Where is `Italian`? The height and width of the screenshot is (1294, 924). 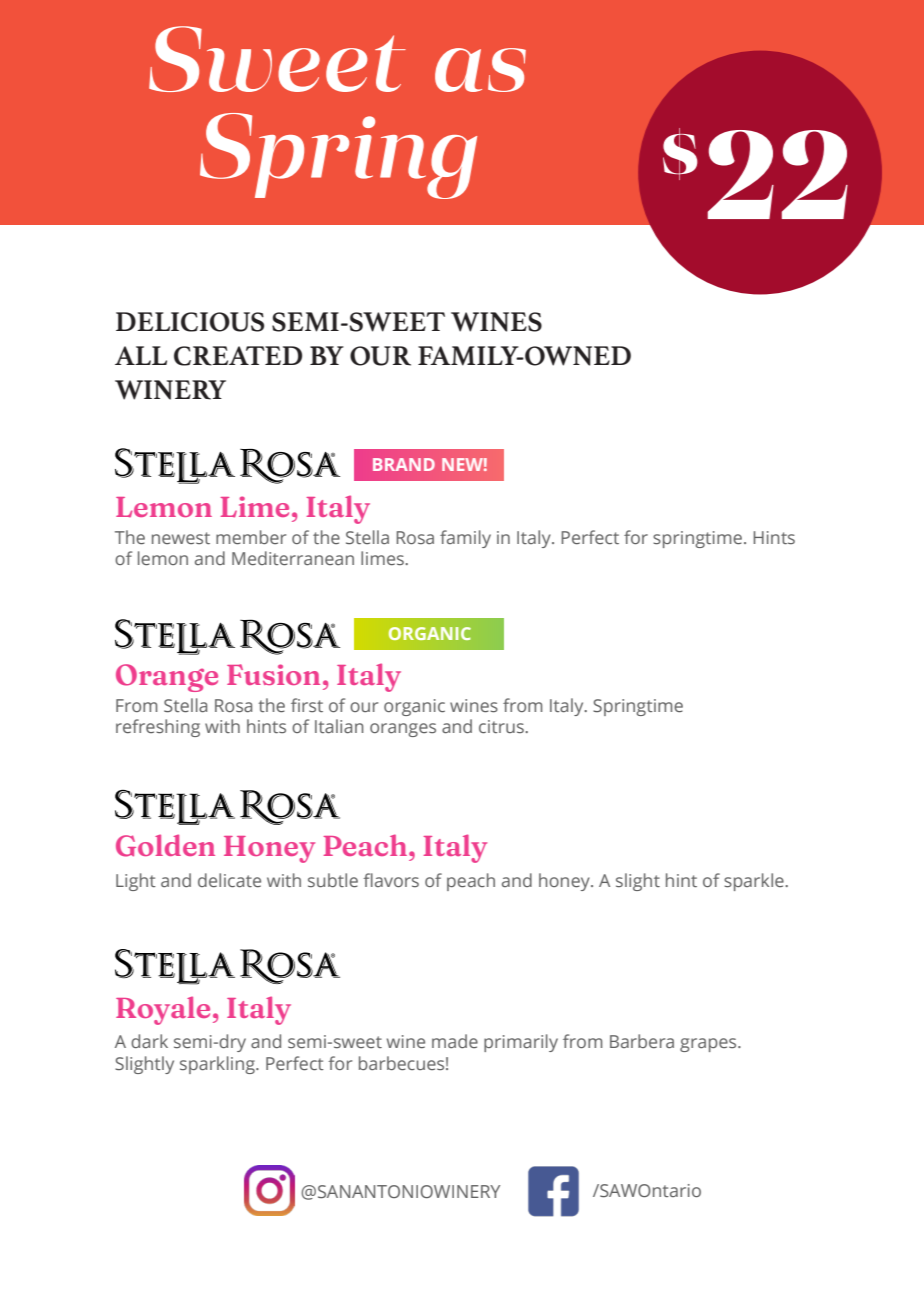
Italian is located at coordinates (339, 726).
